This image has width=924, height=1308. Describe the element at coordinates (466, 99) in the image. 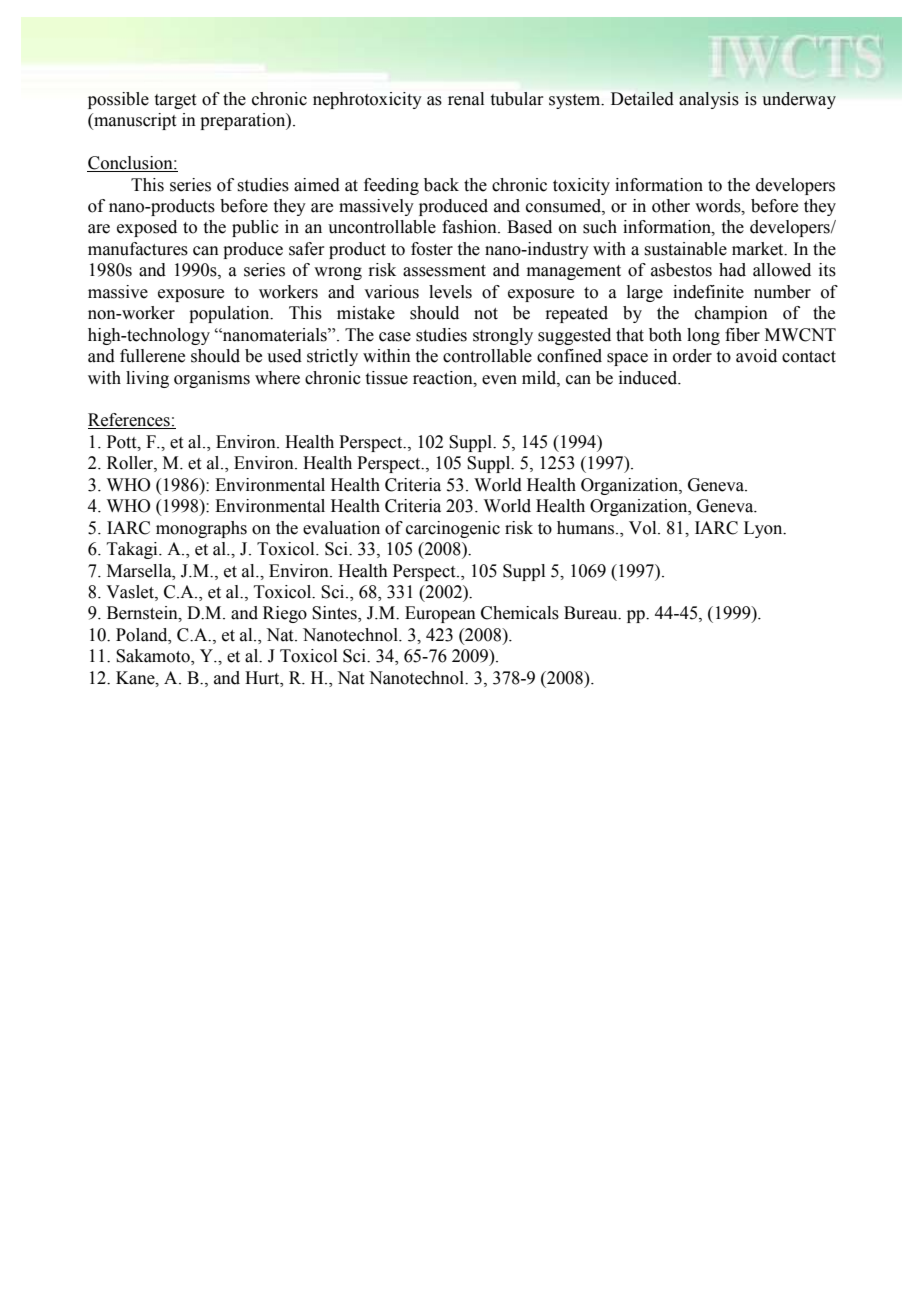

I see `renal` at that location.
